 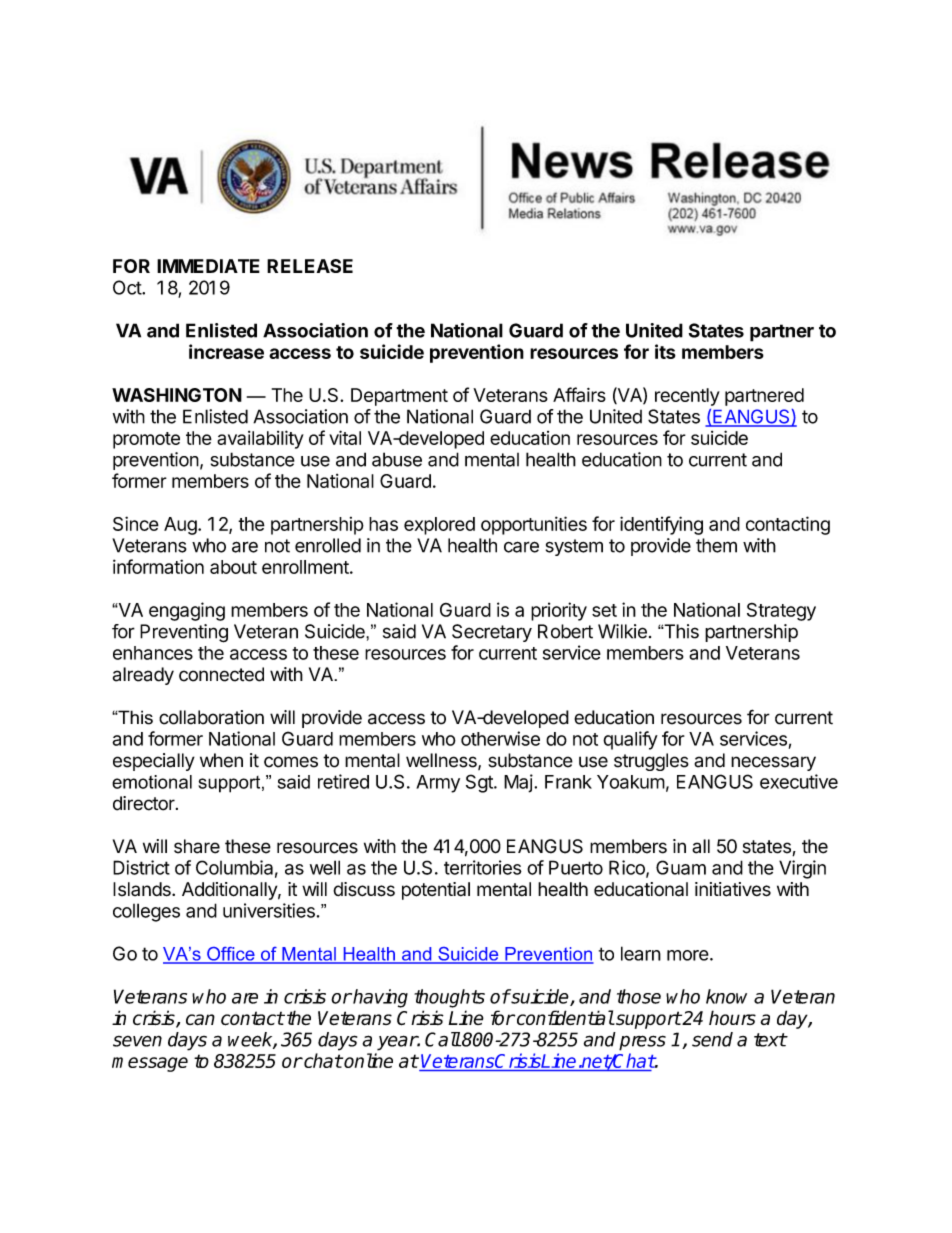 What do you see at coordinates (665, 351) in the page?
I see `its` at bounding box center [665, 351].
